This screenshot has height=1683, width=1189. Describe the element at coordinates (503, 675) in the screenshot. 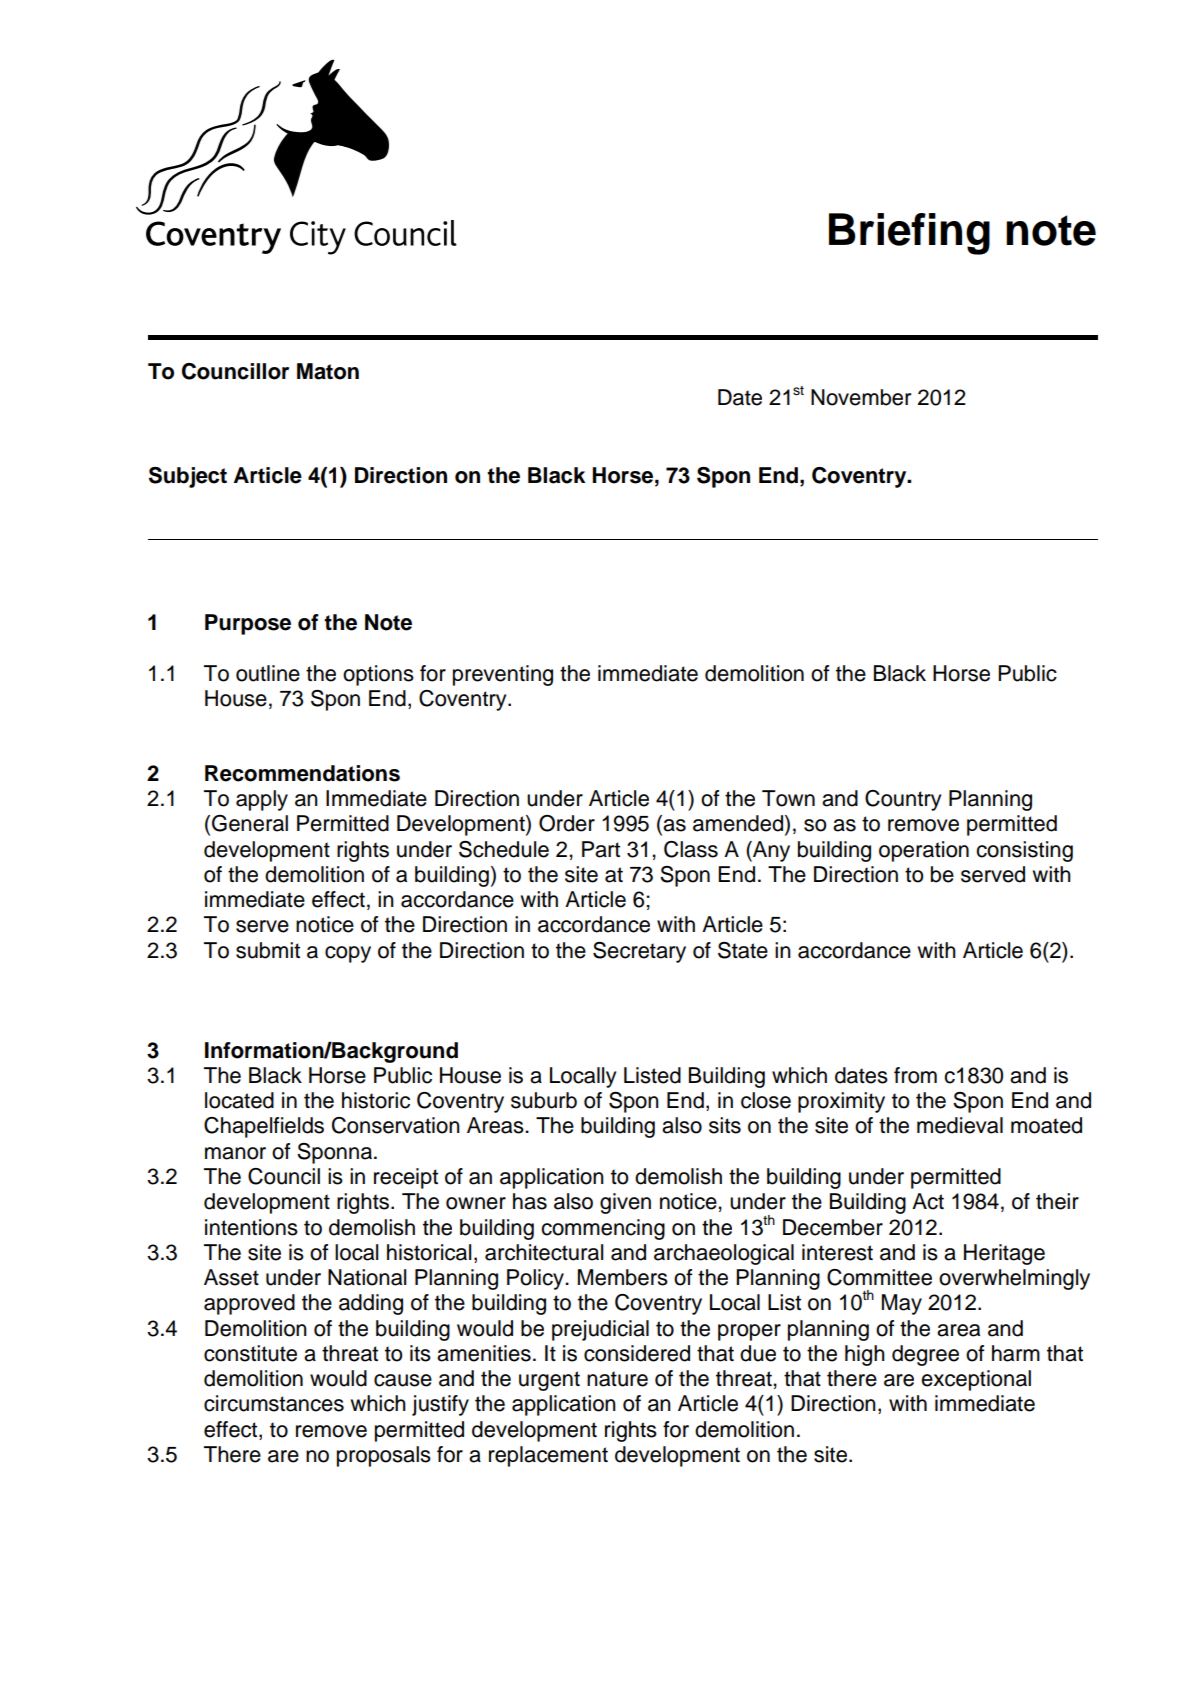

I see `preventing` at that location.
